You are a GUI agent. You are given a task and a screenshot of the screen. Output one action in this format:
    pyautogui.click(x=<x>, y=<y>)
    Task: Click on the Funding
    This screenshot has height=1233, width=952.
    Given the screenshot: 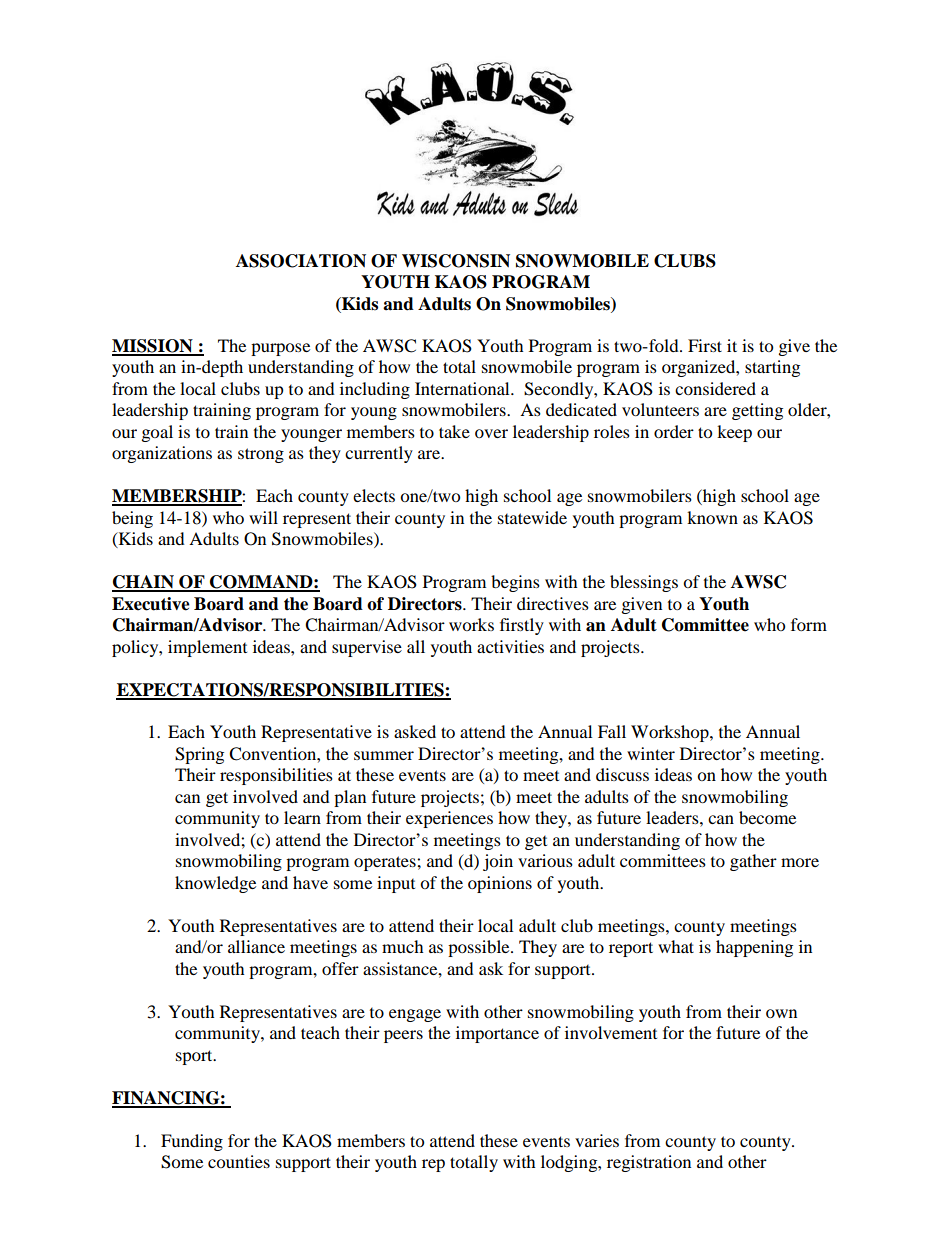 What is the action you would take?
    pyautogui.click(x=192, y=1142)
